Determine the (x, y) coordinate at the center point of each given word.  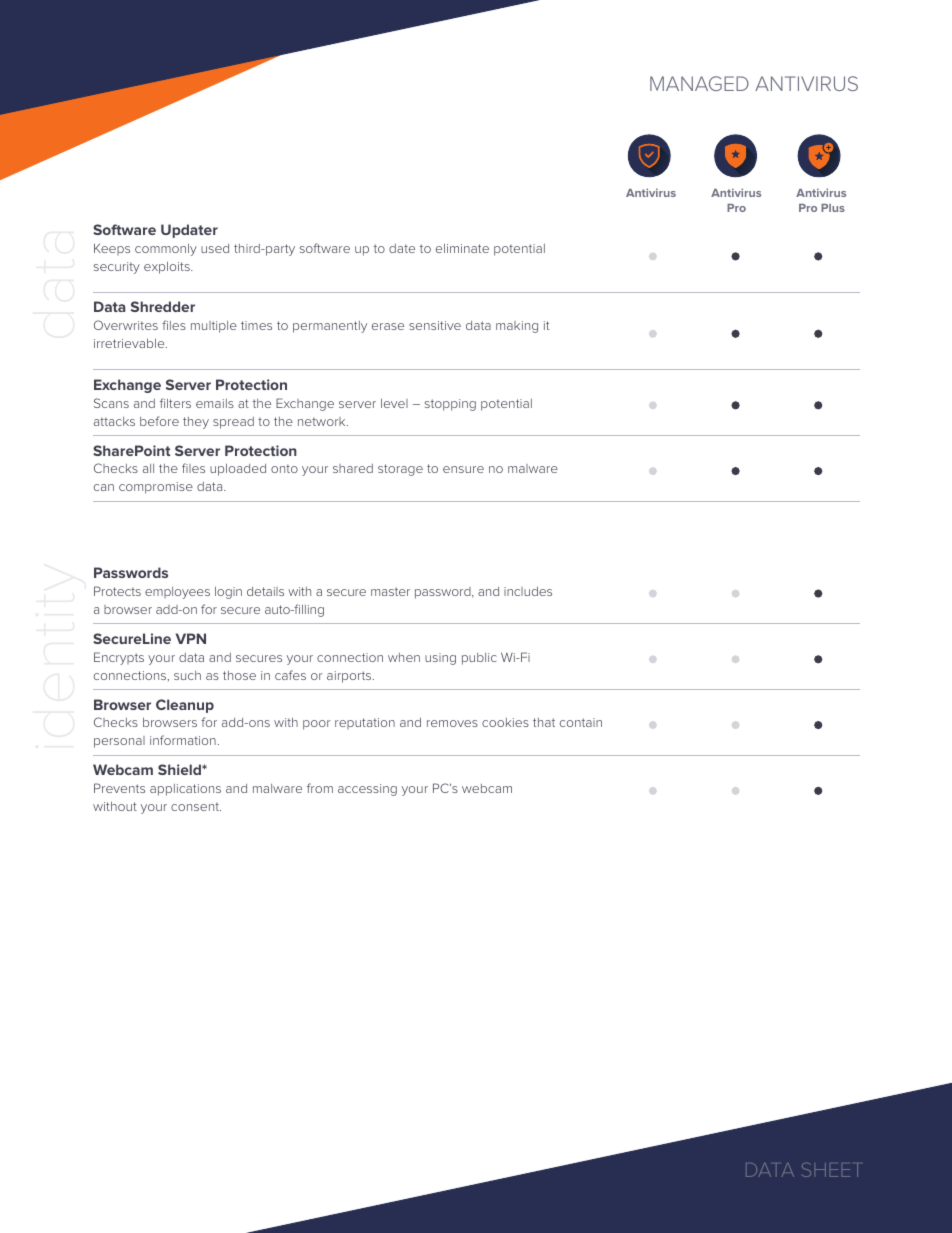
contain (581, 722)
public (479, 659)
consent (196, 806)
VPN (191, 638)
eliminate (462, 248)
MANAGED (699, 83)
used (215, 248)
